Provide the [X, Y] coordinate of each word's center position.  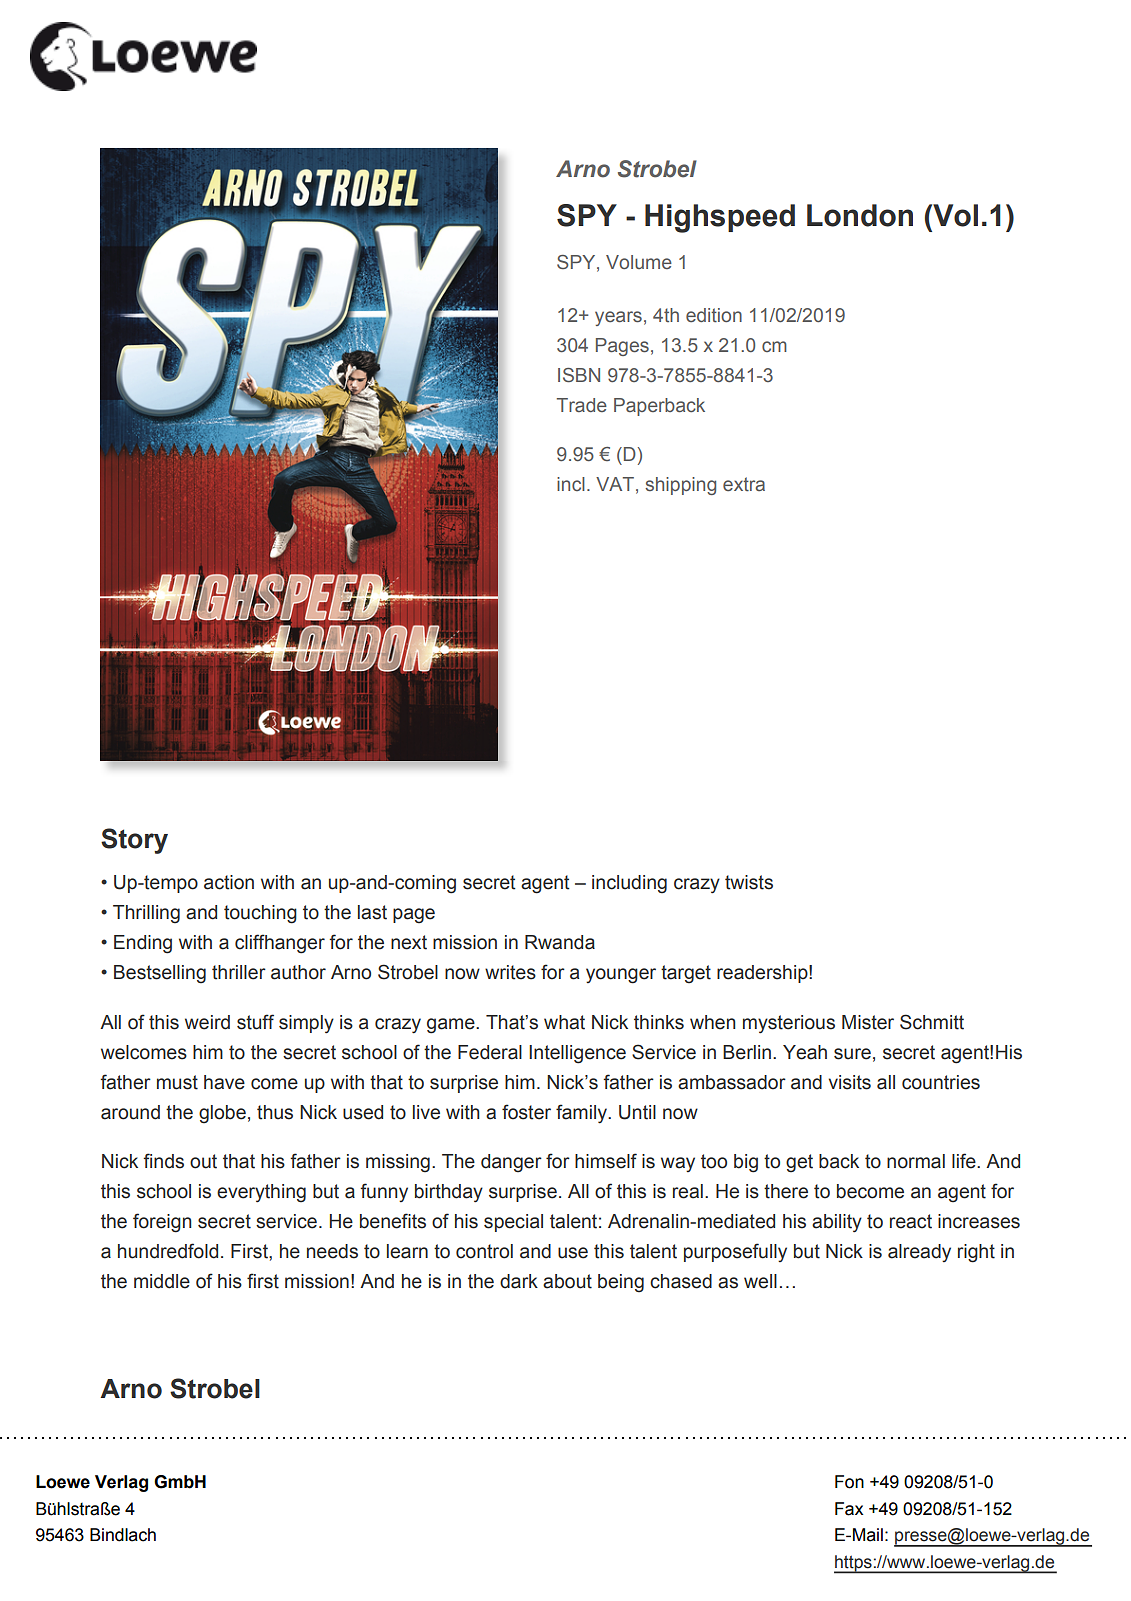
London [860, 215]
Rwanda [560, 942]
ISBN [579, 375]
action [229, 882]
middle [162, 1281]
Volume [639, 262]
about [567, 1281]
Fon [849, 1482]
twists [749, 882]
